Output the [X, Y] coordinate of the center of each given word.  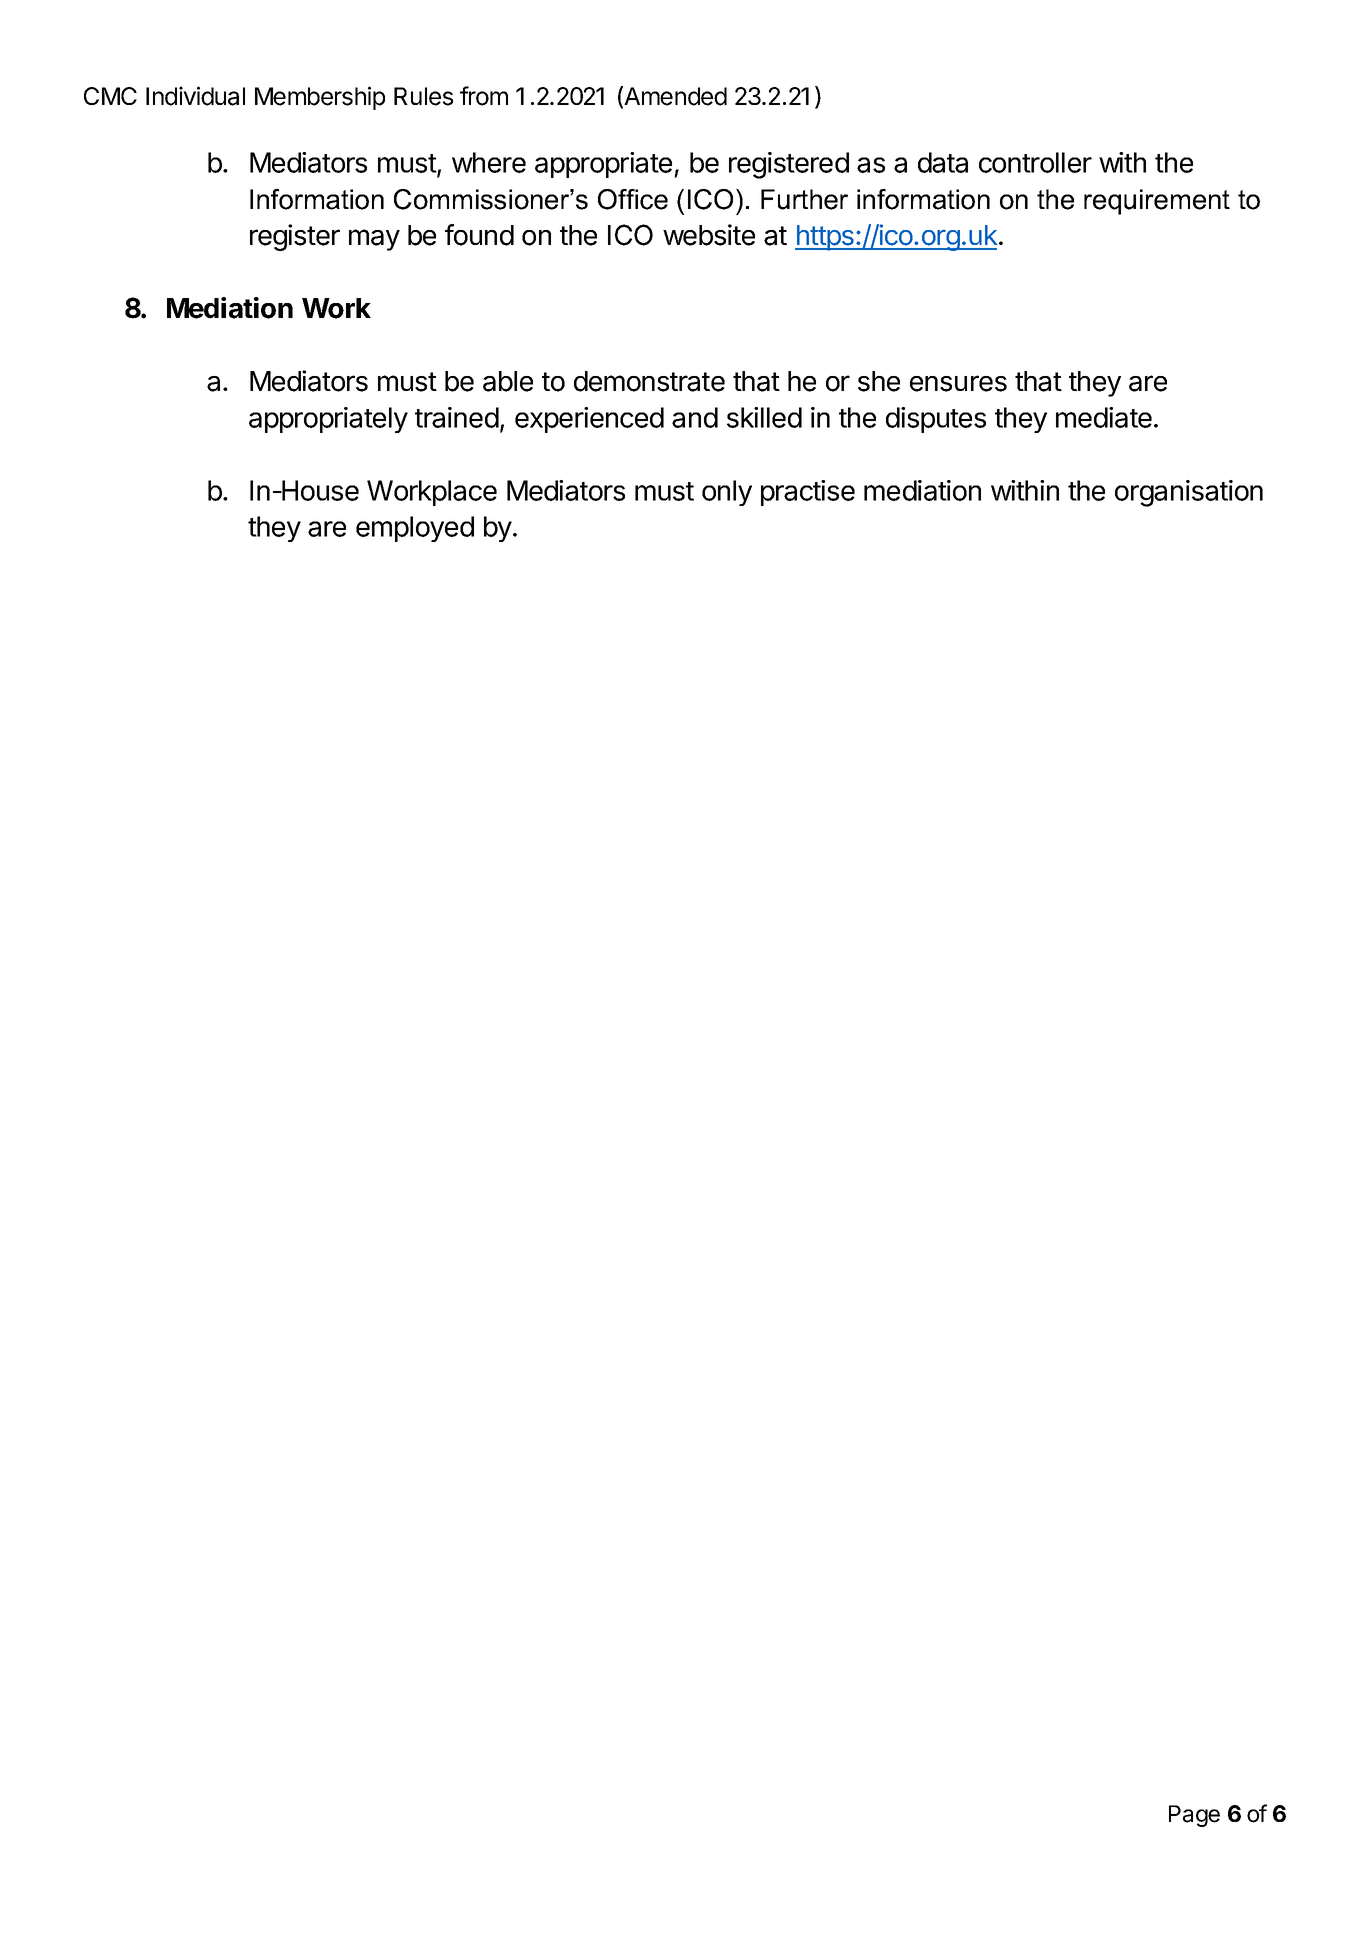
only [727, 493]
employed [415, 529]
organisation [1189, 493]
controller [1035, 162]
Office [633, 199]
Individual [195, 96]
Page [1194, 1816]
